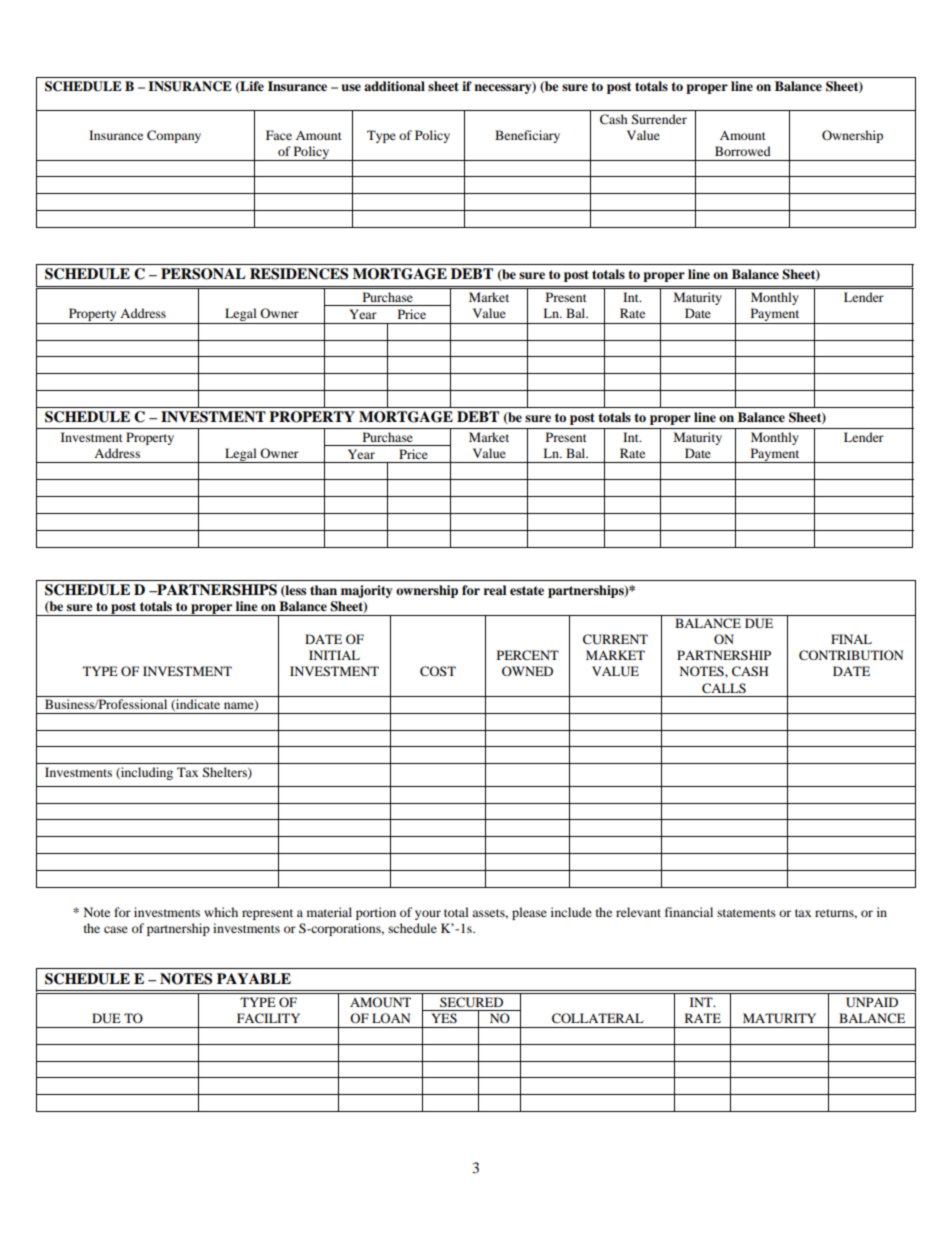 Image resolution: width=952 pixels, height=1233 pixels. I want to click on Surrender, so click(659, 119).
